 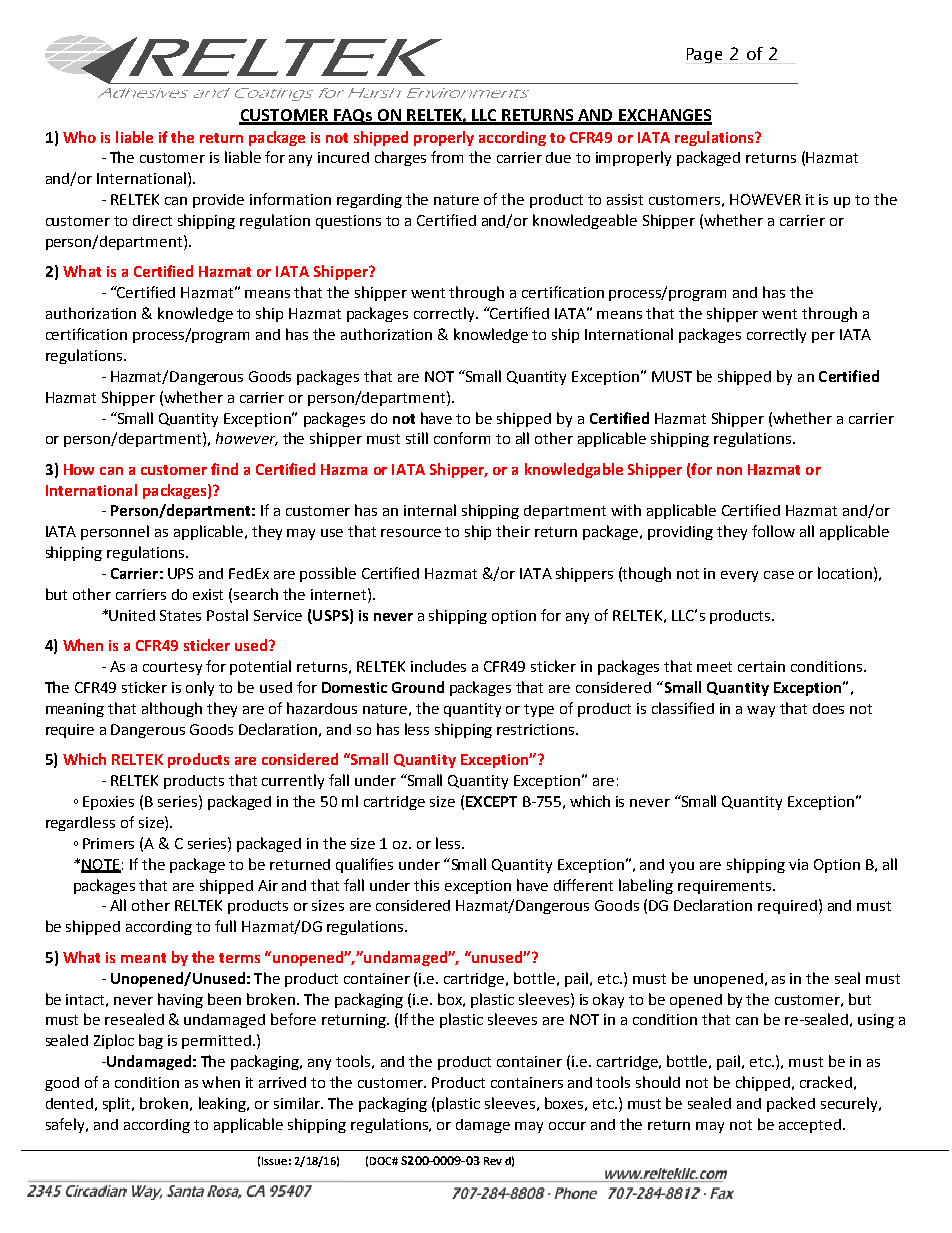 I want to click on case, so click(x=779, y=575).
